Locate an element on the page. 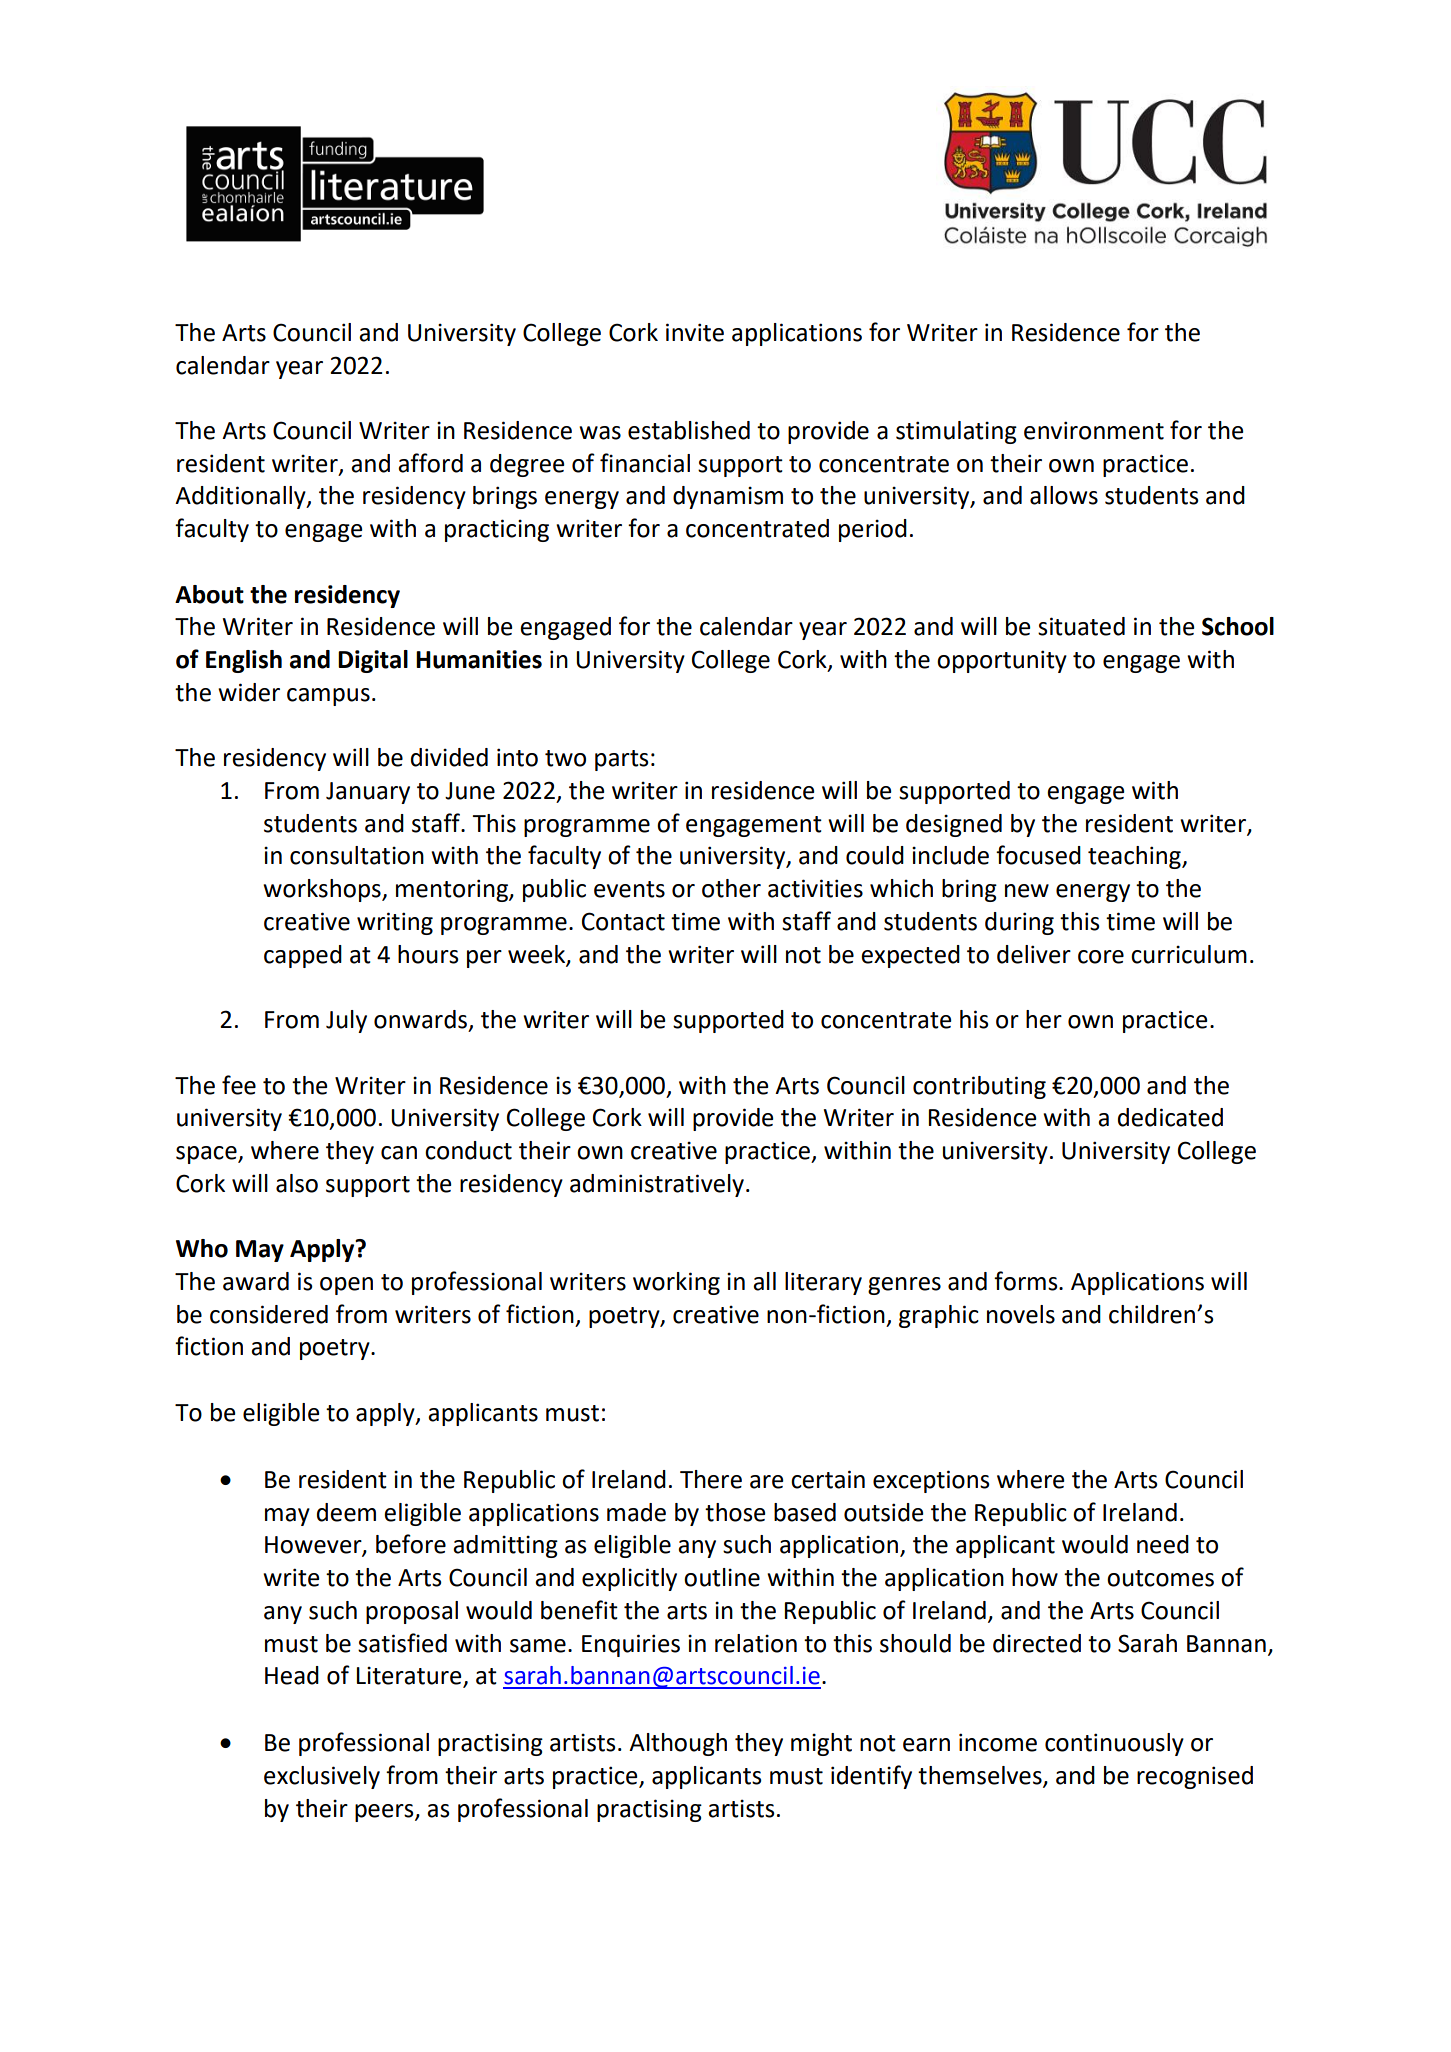 Image resolution: width=1451 pixels, height=2052 pixels. administratively is located at coordinates (658, 1185).
